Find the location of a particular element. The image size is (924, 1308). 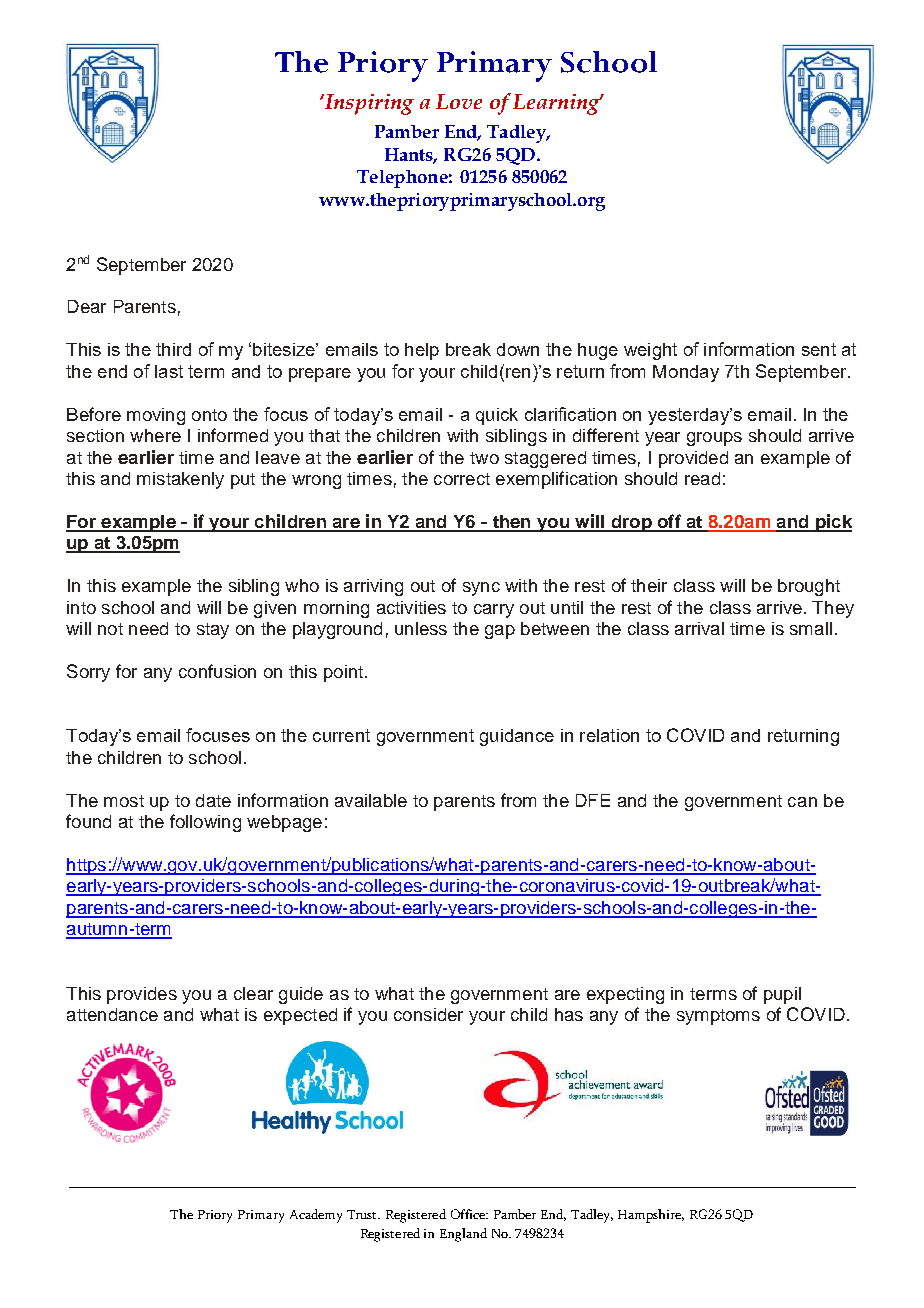

sync is located at coordinates (481, 589).
